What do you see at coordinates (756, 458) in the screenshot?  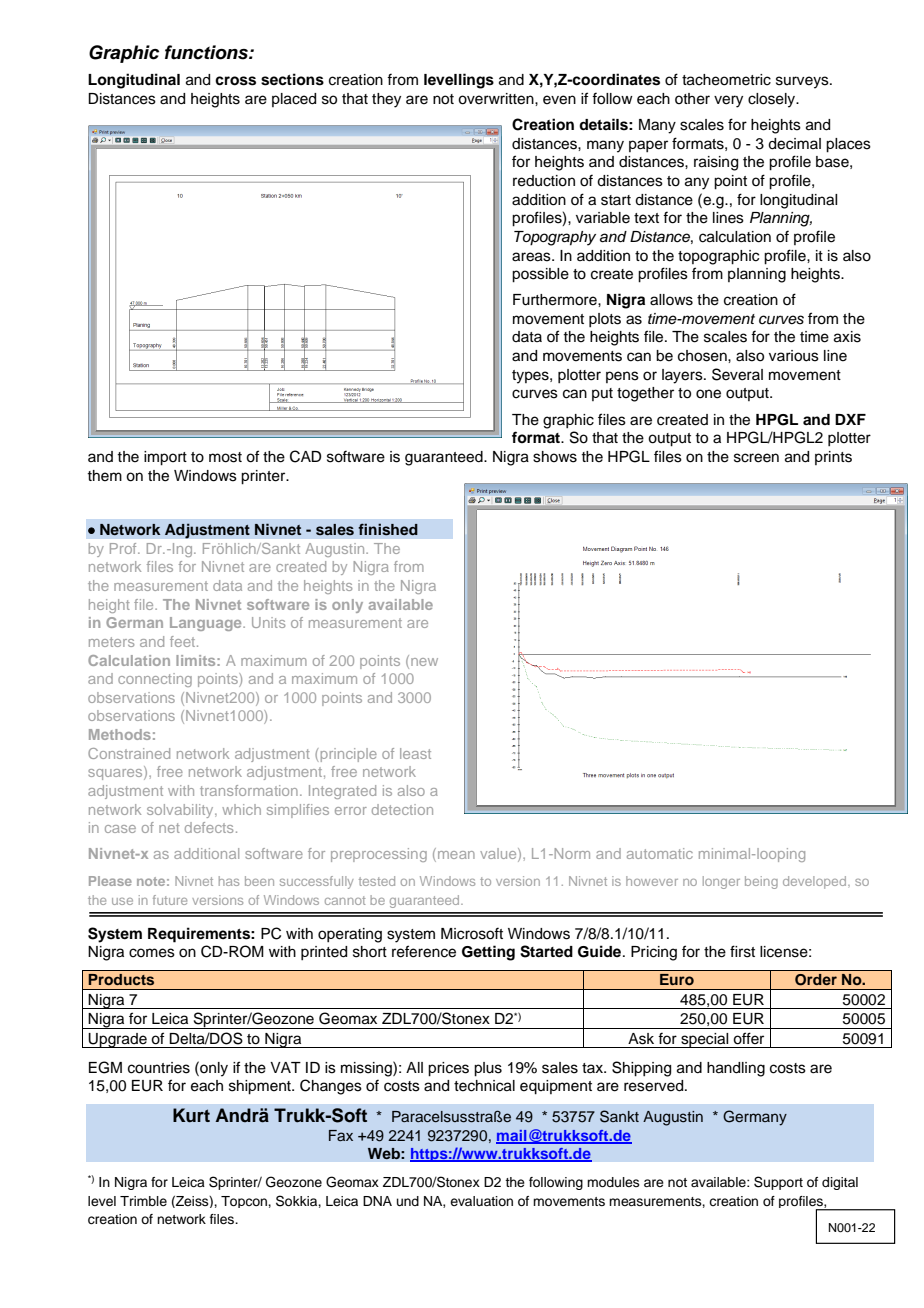 I see `screen` at bounding box center [756, 458].
